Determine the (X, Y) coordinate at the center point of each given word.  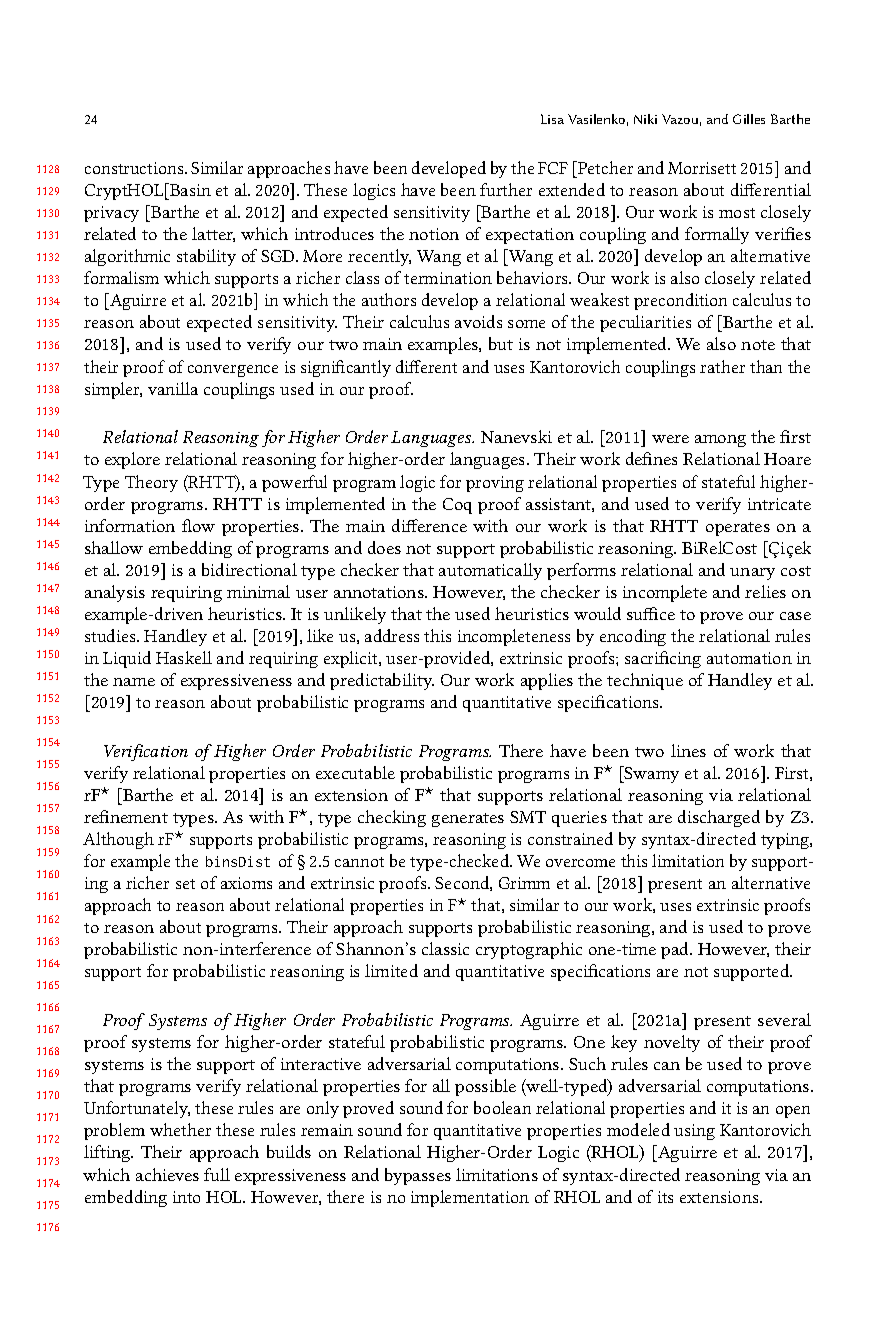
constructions (135, 168)
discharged (719, 818)
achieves (167, 1174)
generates (468, 820)
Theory (151, 483)
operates (738, 529)
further (506, 189)
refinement (126, 816)
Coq (457, 506)
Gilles (749, 119)
